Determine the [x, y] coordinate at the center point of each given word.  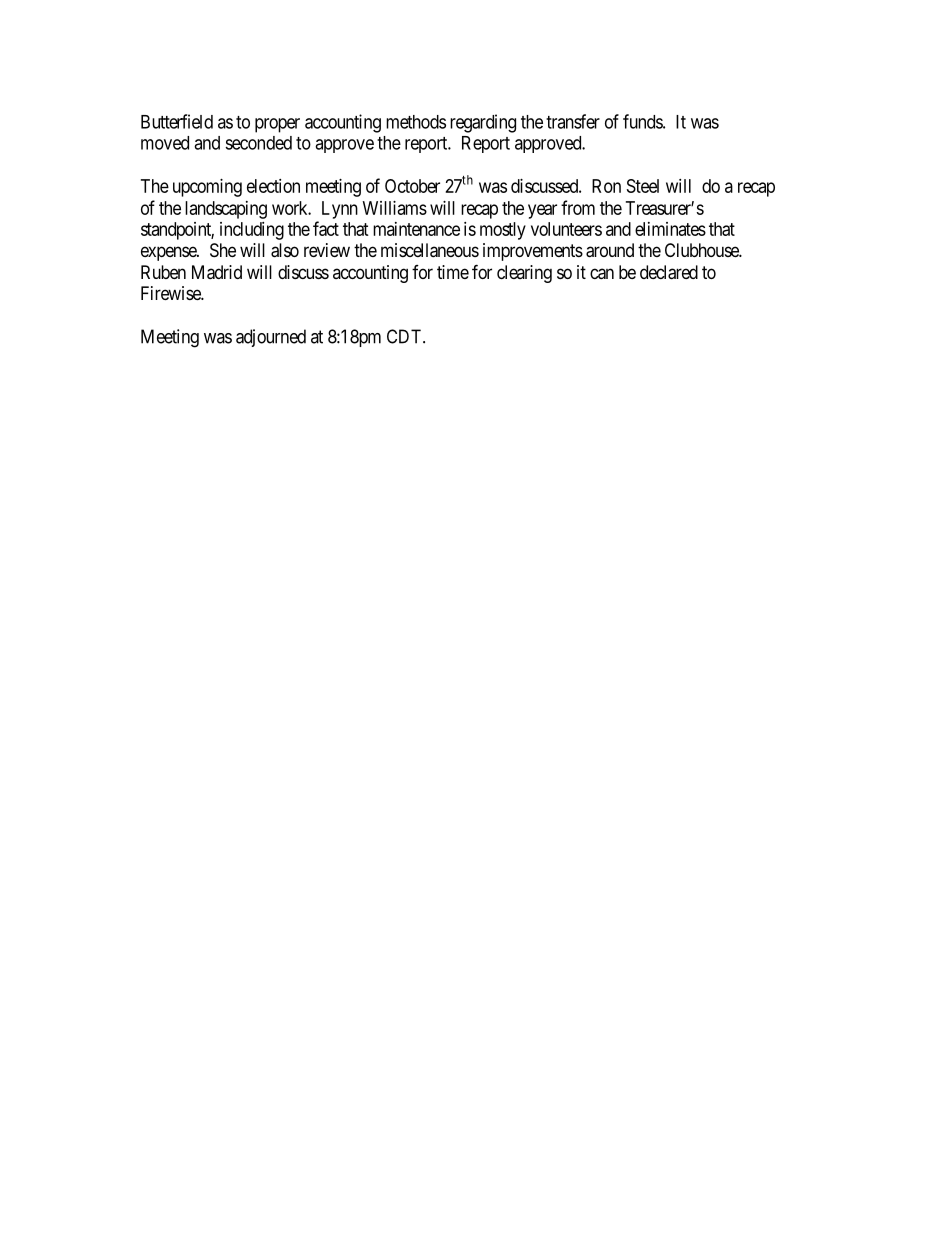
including [252, 231]
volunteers [566, 229]
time [453, 272]
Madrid [217, 272]
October [412, 186]
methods [416, 122]
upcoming [207, 188]
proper [277, 125]
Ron [606, 186]
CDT [405, 336]
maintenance [416, 229]
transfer [573, 121]
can [602, 274]
